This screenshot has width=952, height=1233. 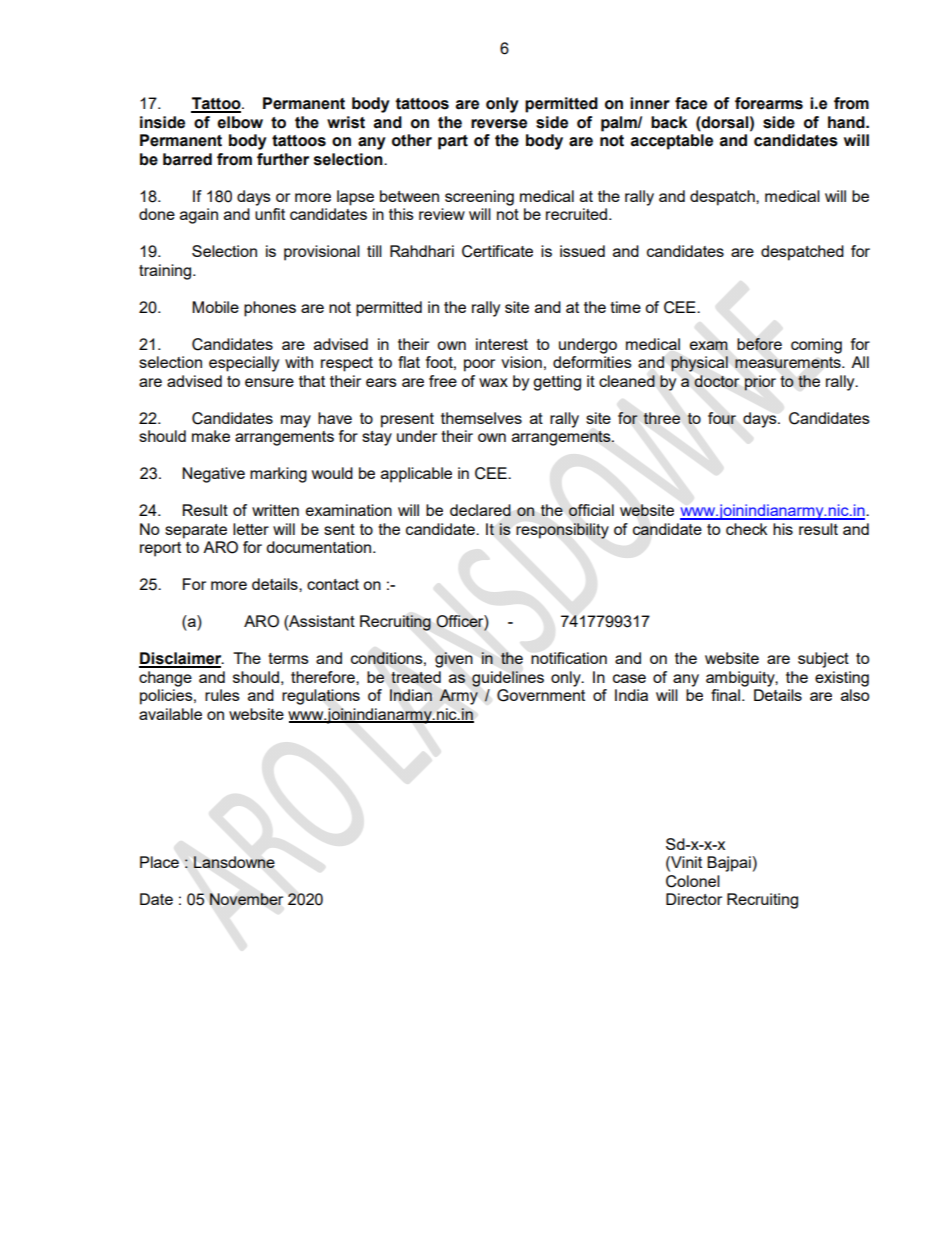 What do you see at coordinates (275, 510) in the screenshot?
I see `written` at bounding box center [275, 510].
